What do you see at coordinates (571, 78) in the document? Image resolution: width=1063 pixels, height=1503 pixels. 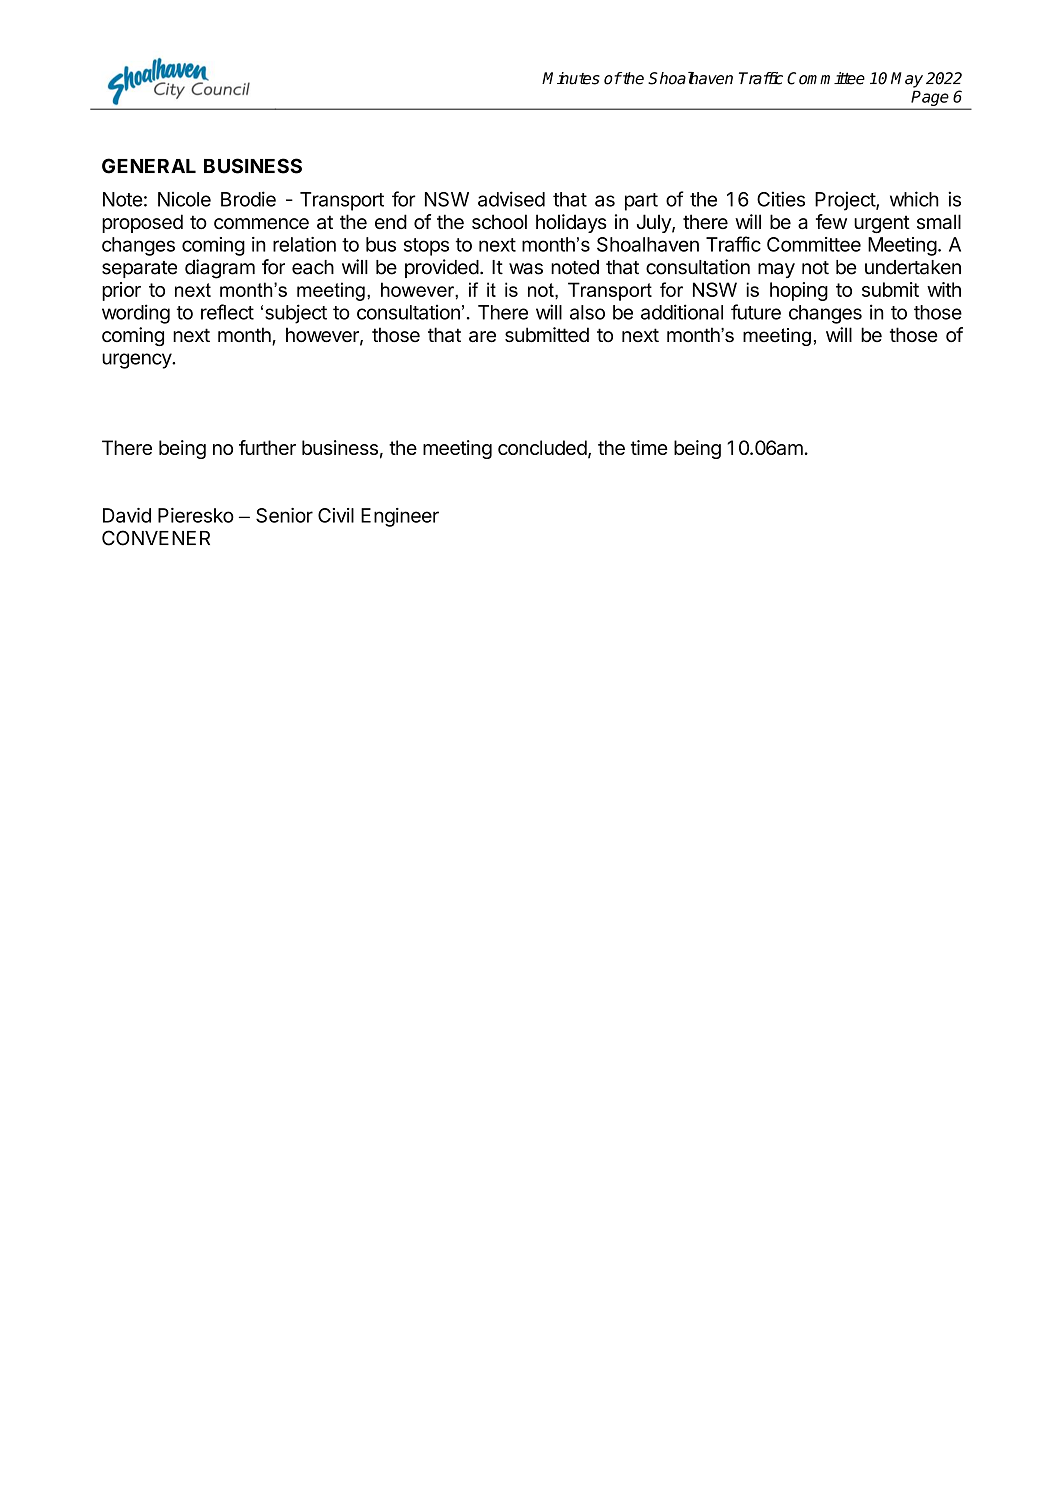 I see `Minutes` at bounding box center [571, 78].
